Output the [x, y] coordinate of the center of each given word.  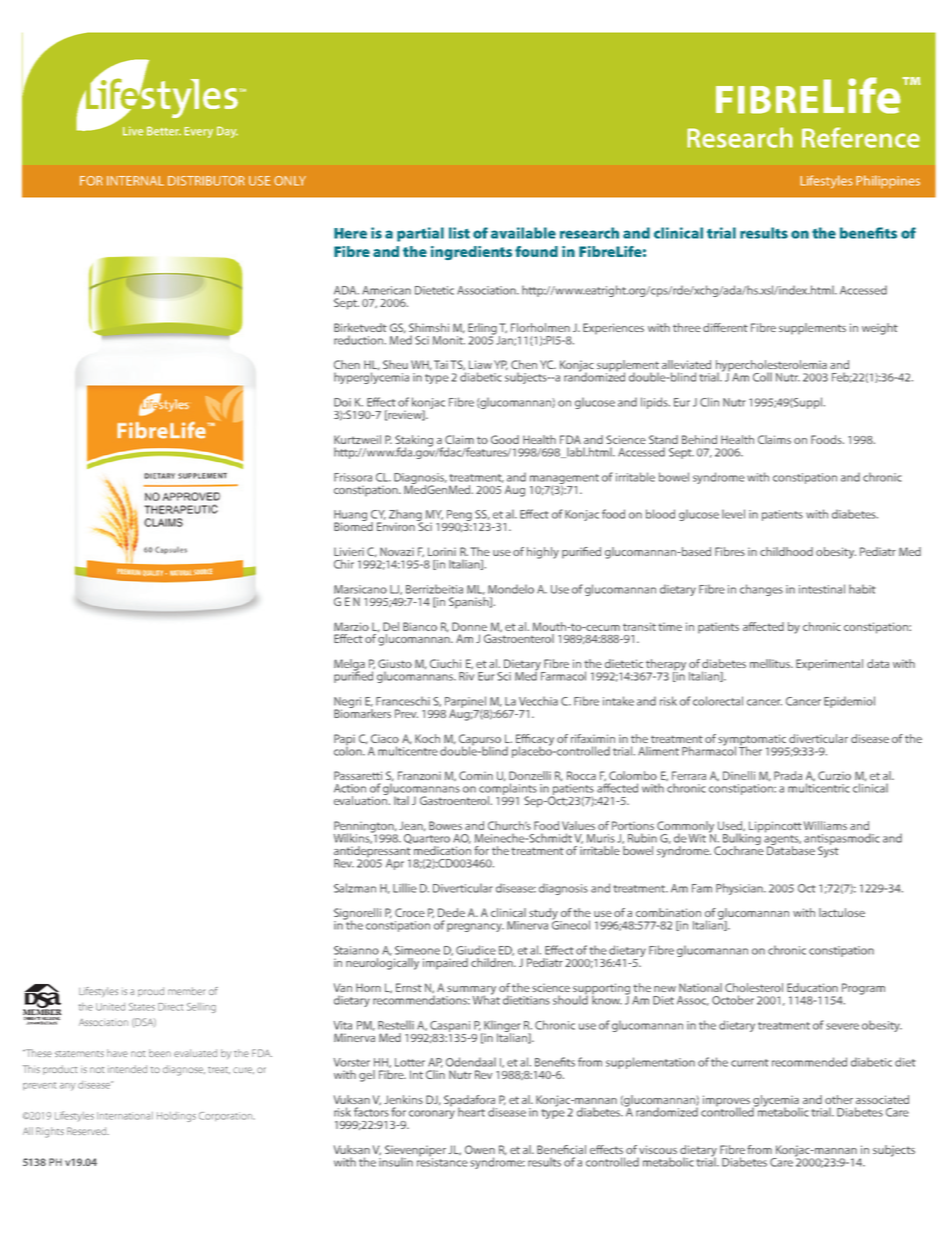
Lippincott [775, 827]
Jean [412, 826]
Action [350, 788]
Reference [861, 137]
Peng [459, 517]
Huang [350, 517]
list [459, 233]
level [733, 514]
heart [471, 1112]
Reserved [88, 1131]
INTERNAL [135, 181]
